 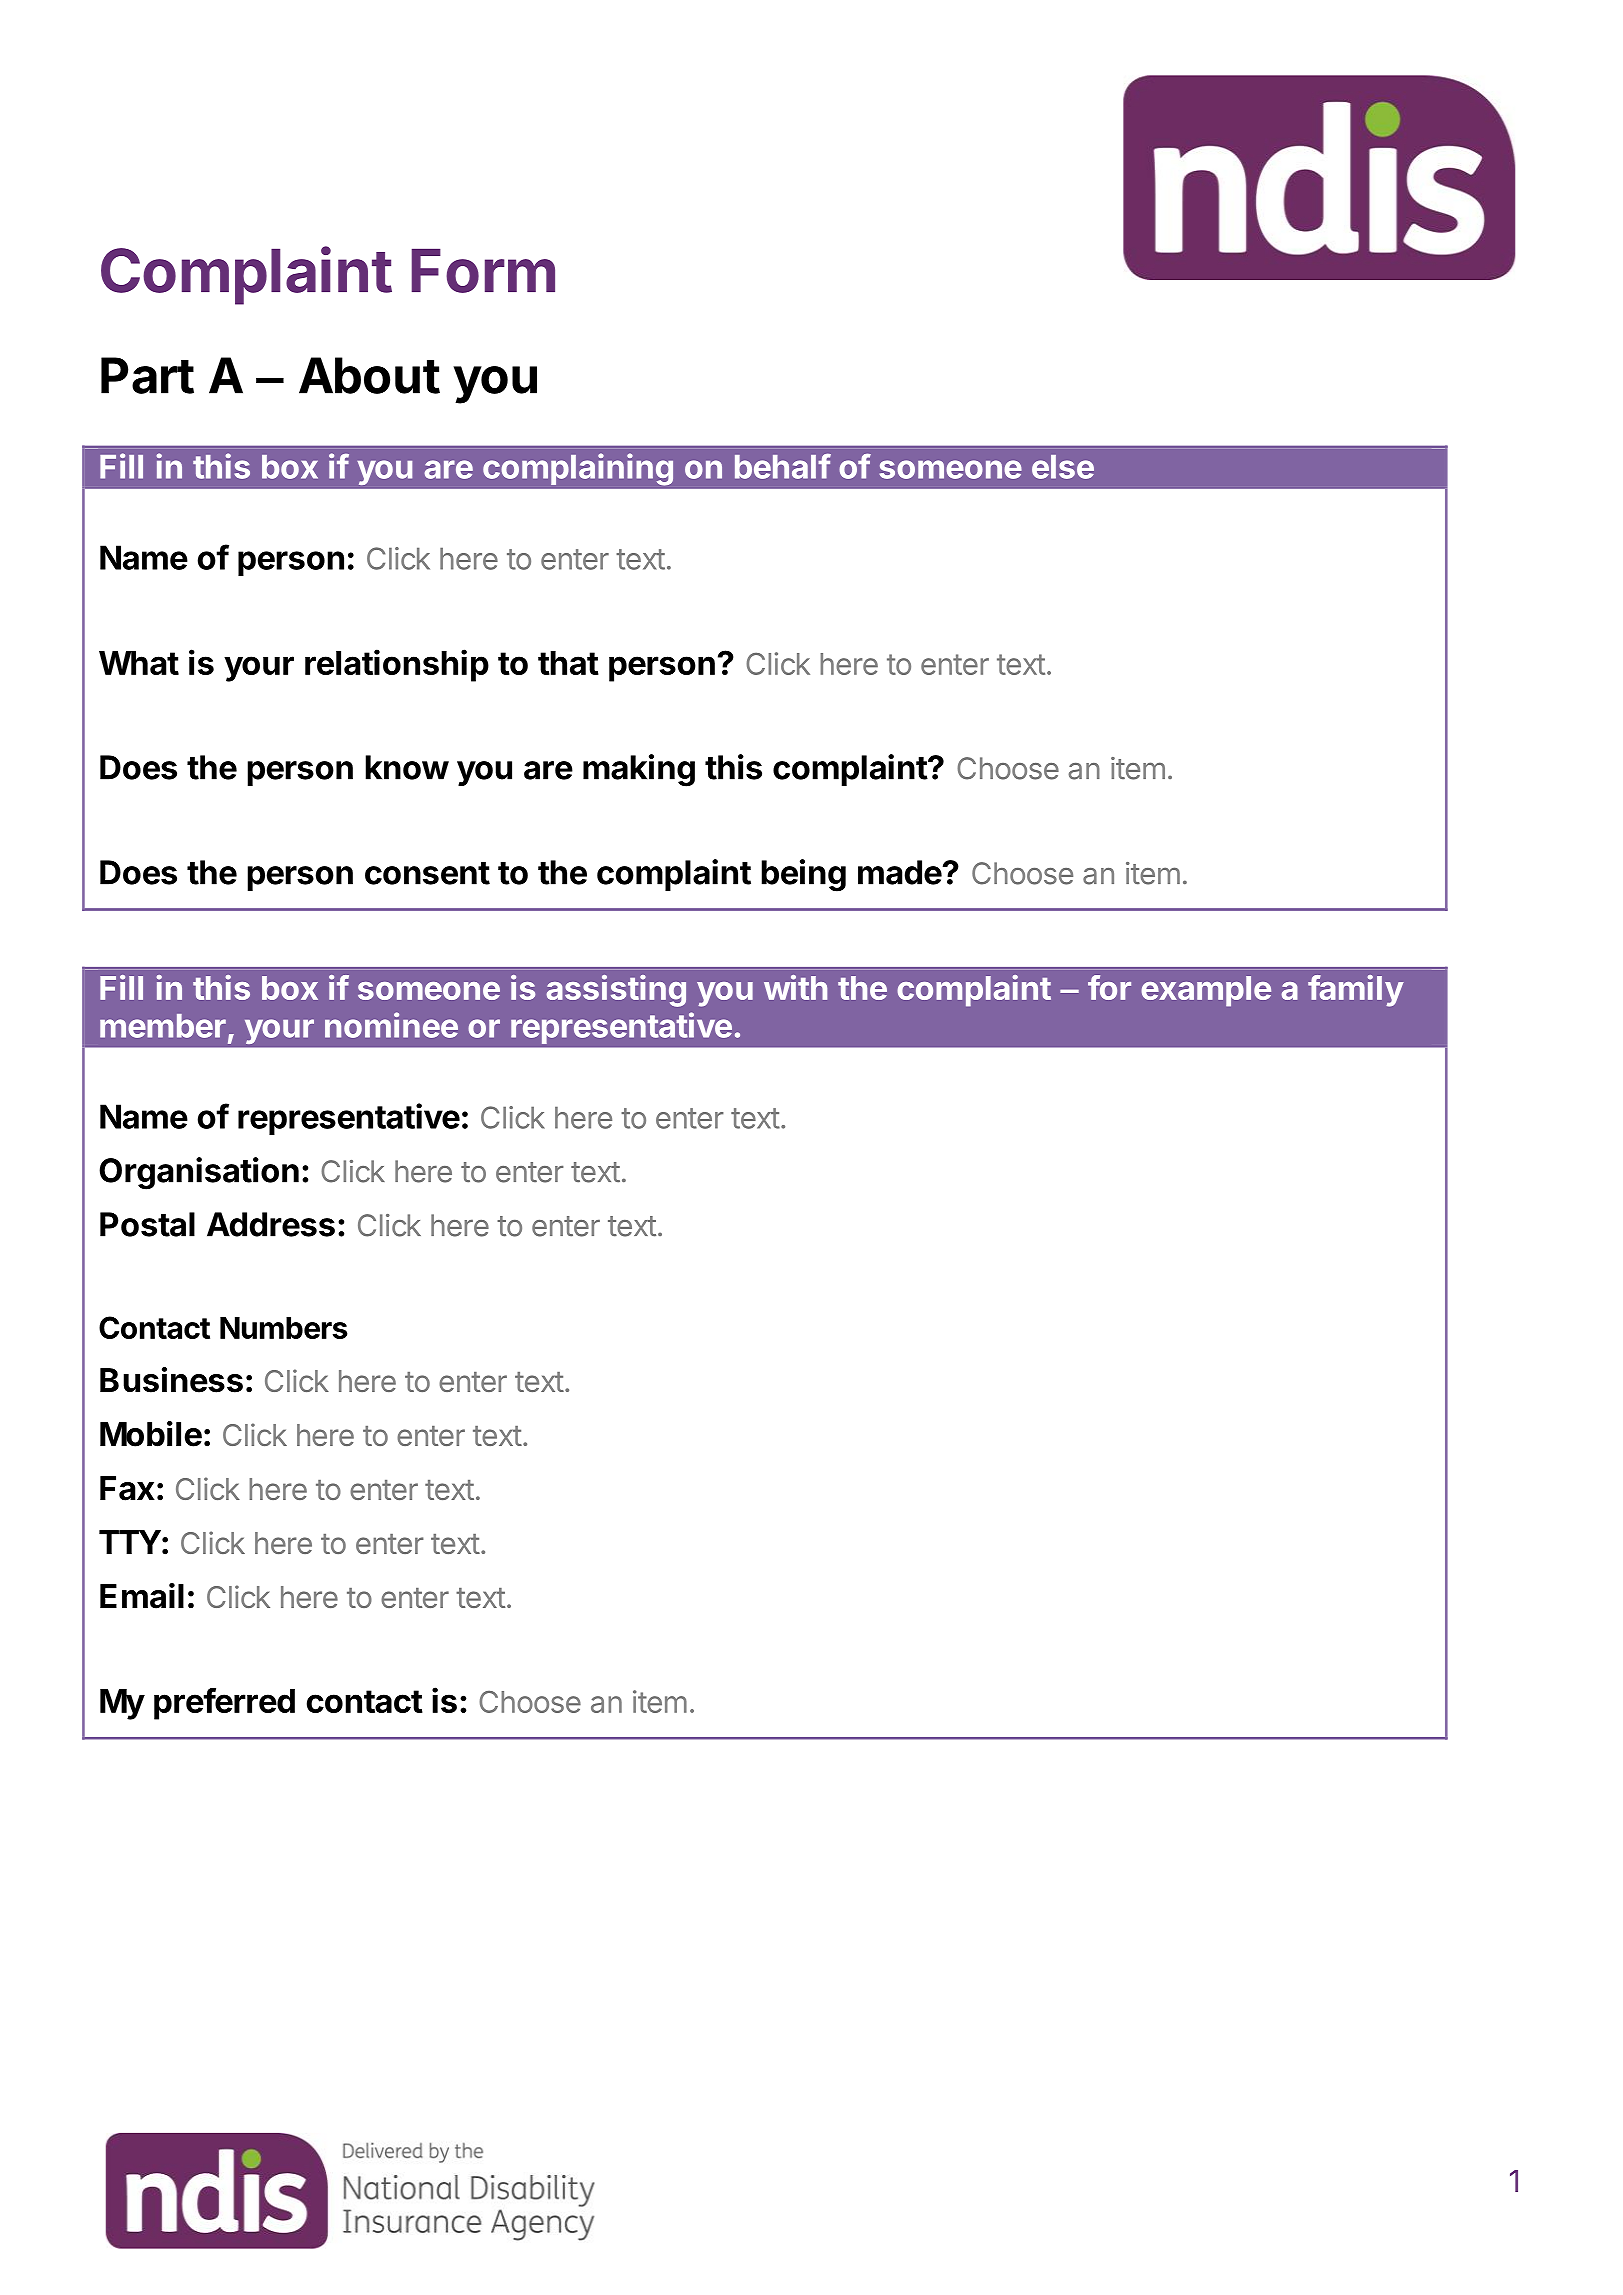 What do you see at coordinates (795, 987) in the screenshot?
I see `with` at bounding box center [795, 987].
